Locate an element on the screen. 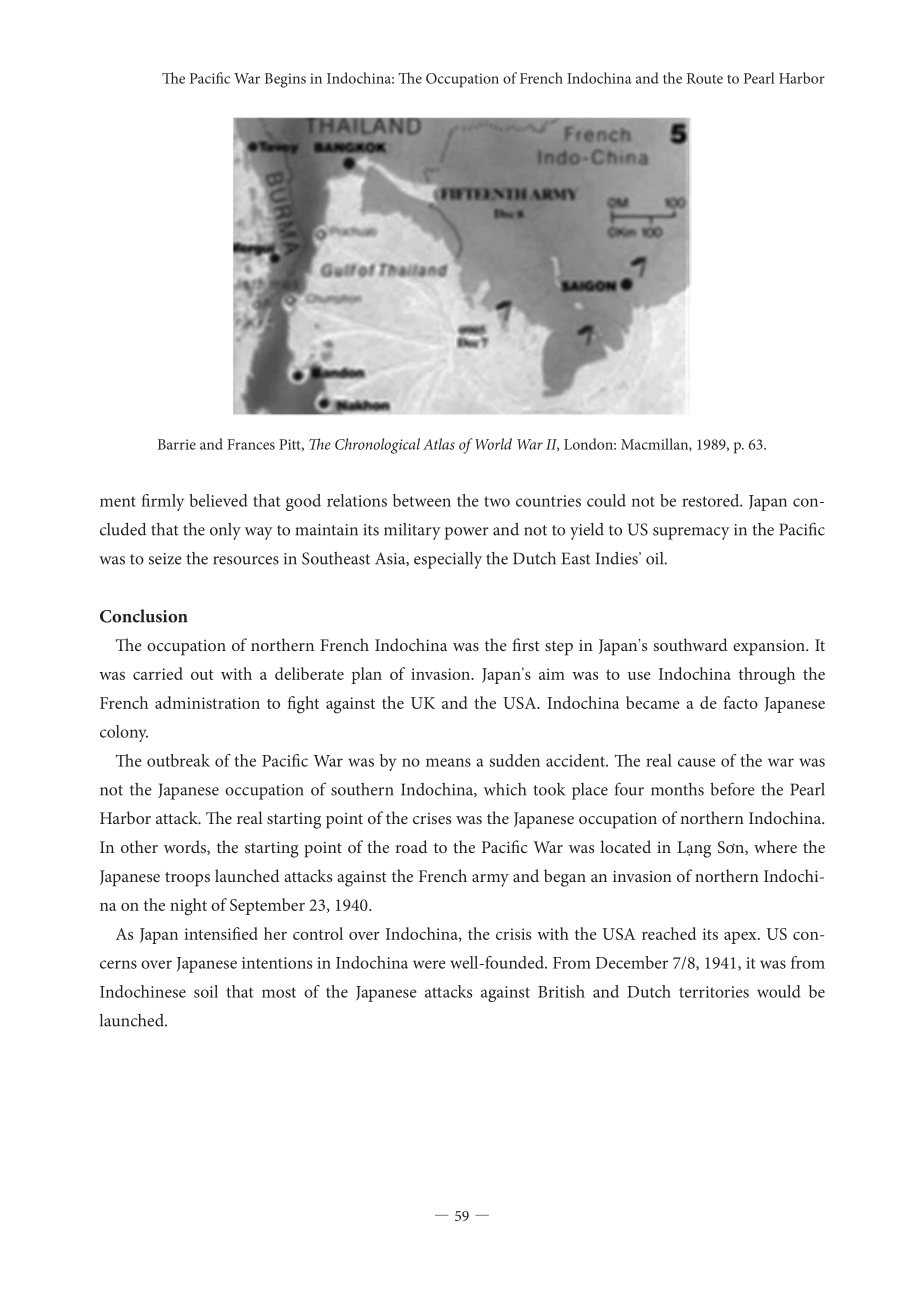 This screenshot has width=924, height=1305. administration is located at coordinates (207, 702).
